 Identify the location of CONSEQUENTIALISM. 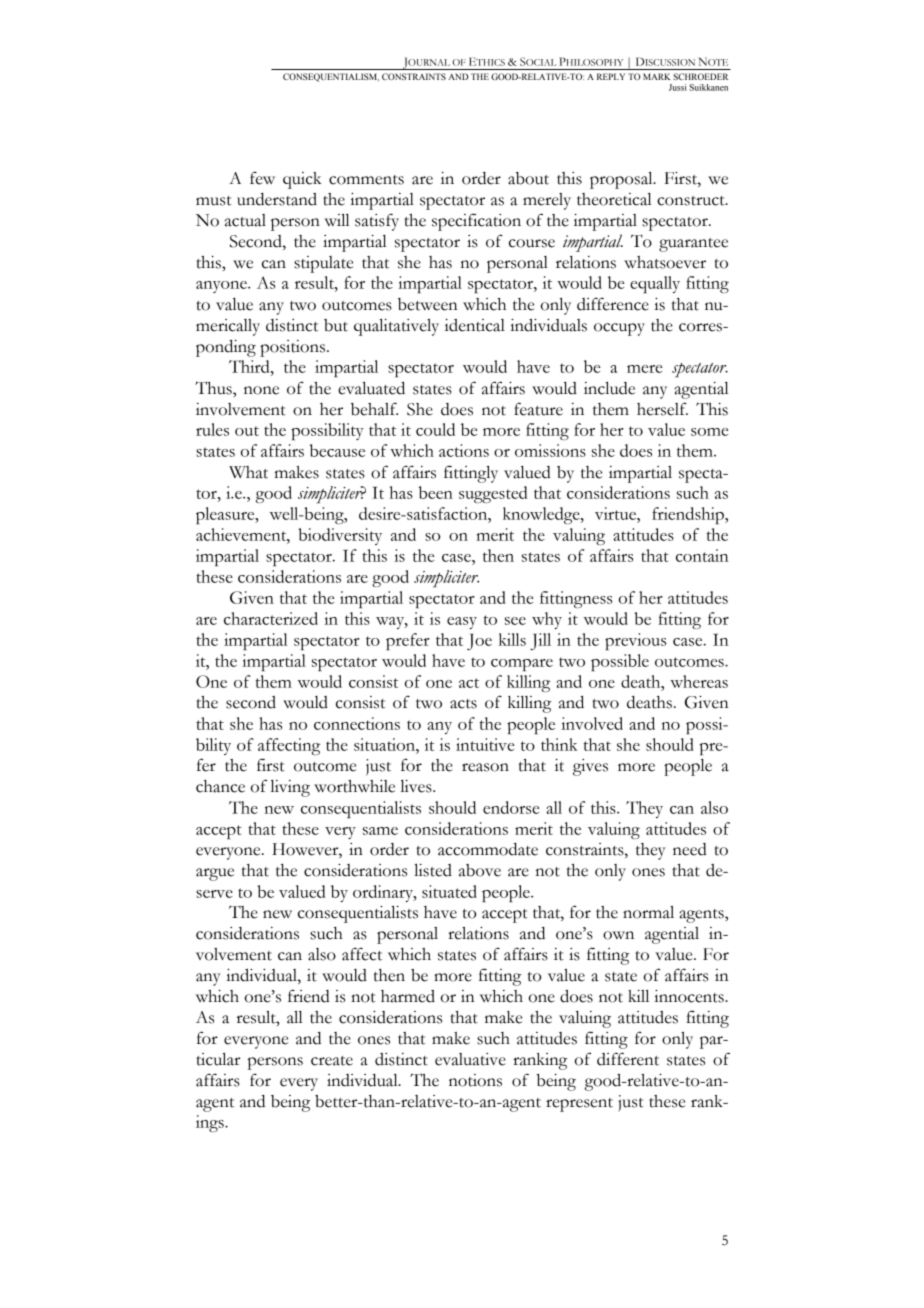
(331, 77).
